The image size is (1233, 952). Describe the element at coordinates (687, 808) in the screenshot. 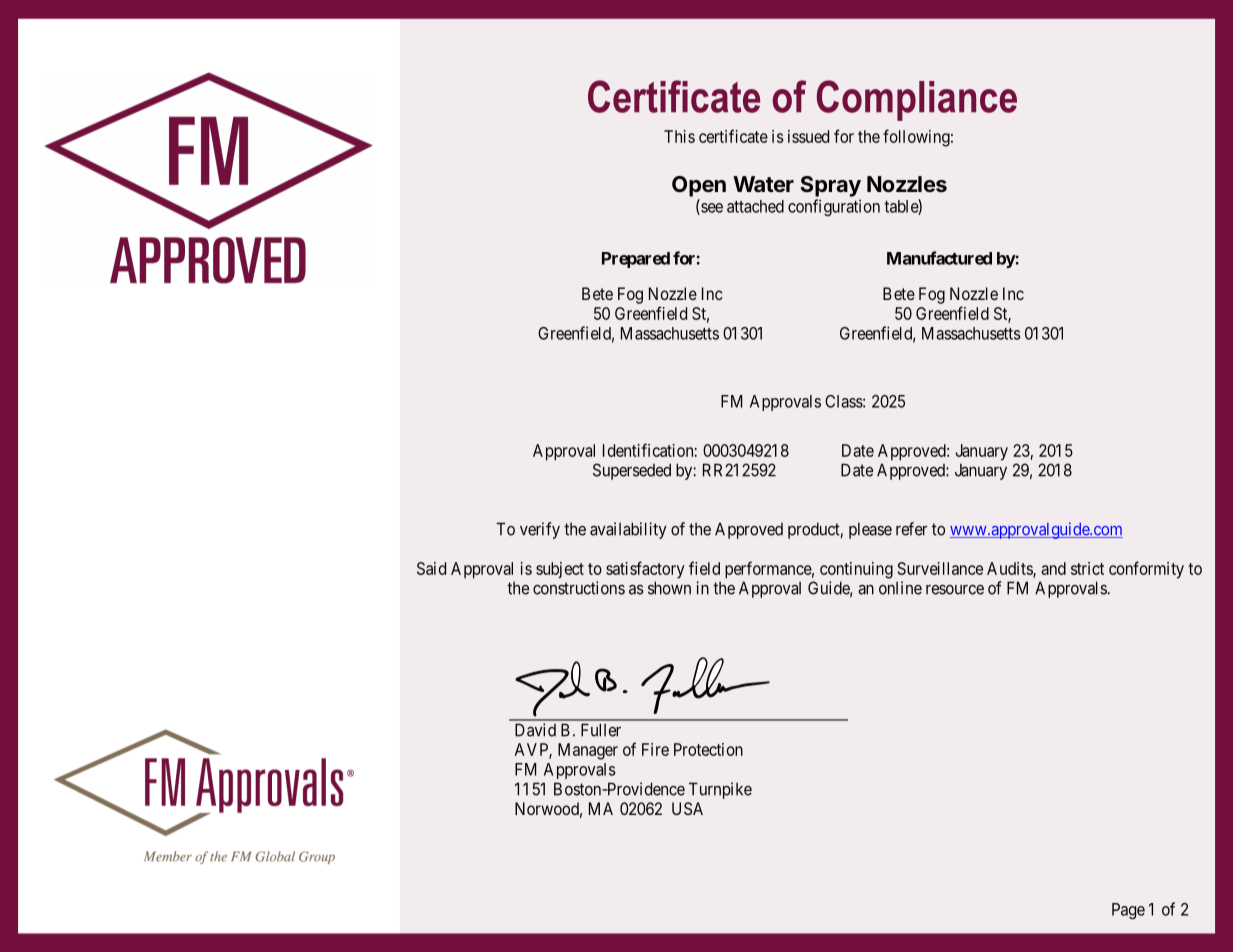

I see `USA` at that location.
